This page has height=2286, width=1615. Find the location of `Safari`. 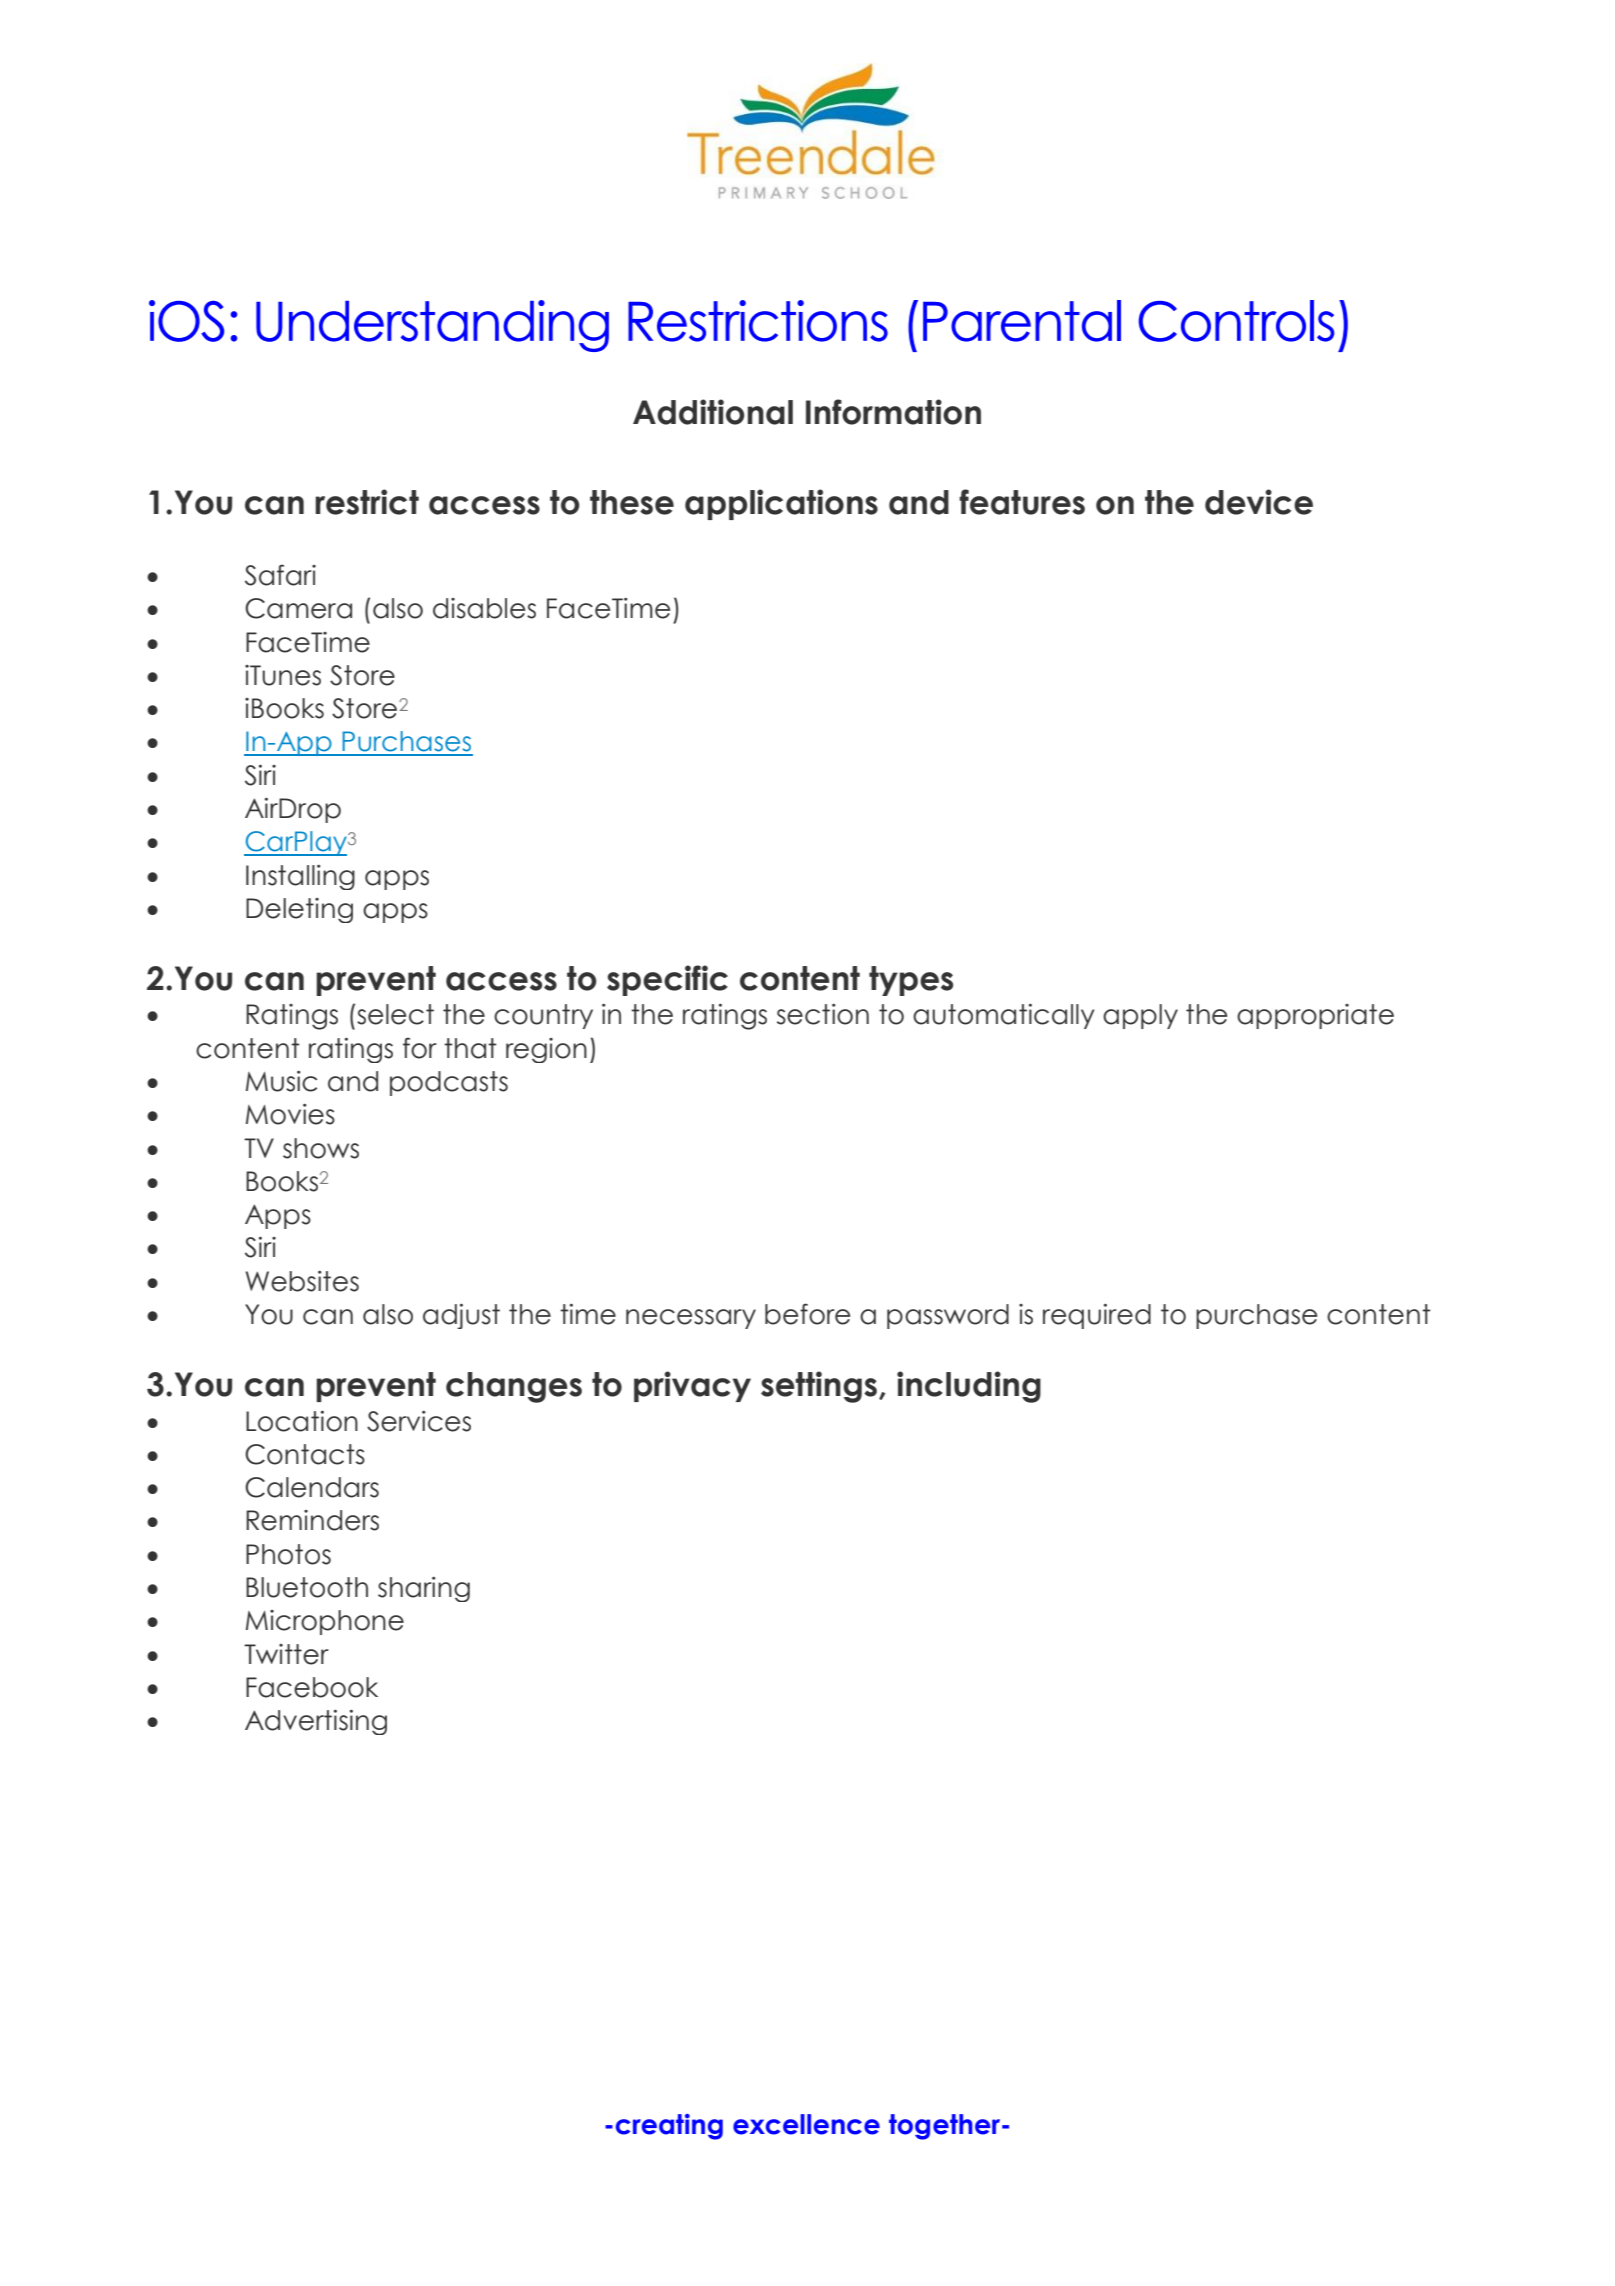

Safari is located at coordinates (280, 575).
